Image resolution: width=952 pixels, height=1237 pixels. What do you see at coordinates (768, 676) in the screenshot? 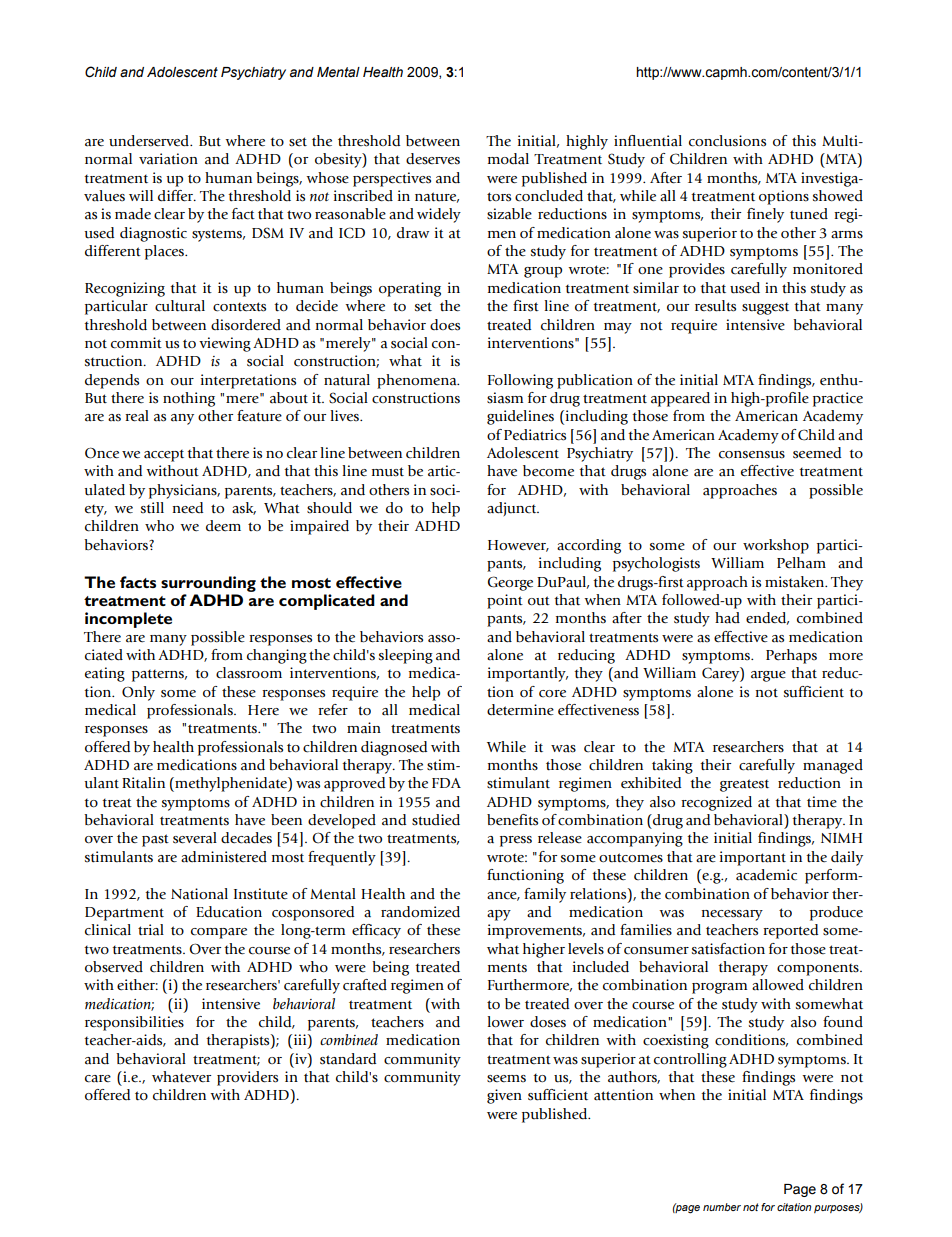
I see `argue` at bounding box center [768, 676].
